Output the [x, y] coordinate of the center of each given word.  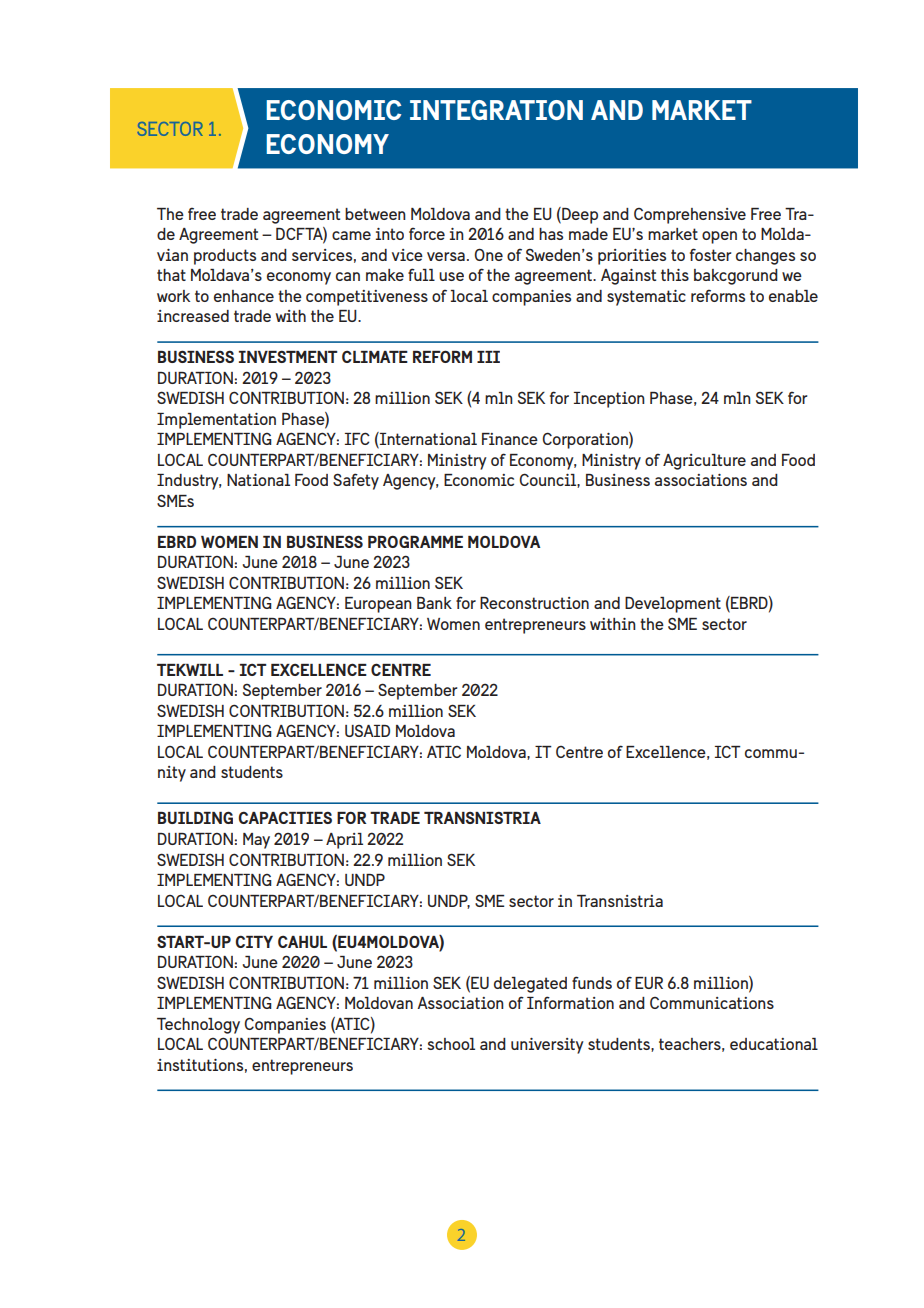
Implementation [216, 421]
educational [774, 1044]
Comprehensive [690, 216]
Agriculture [704, 462]
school [451, 1044]
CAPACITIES [285, 817]
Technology [198, 1026]
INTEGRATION [496, 110]
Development [673, 605]
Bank [434, 603]
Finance [510, 439]
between [375, 214]
